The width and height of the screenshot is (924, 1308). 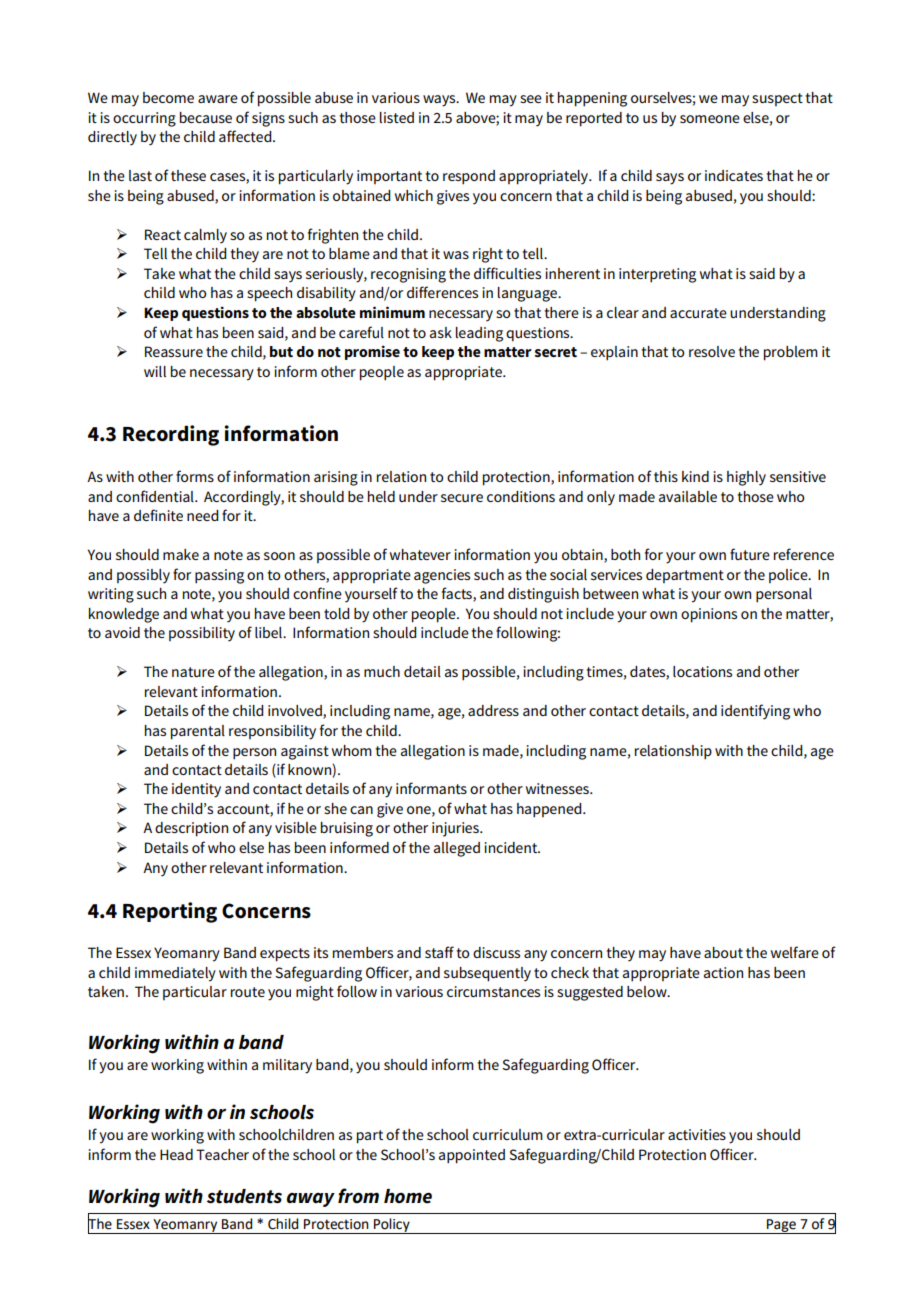 What do you see at coordinates (176, 1154) in the screenshot?
I see `Head` at bounding box center [176, 1154].
